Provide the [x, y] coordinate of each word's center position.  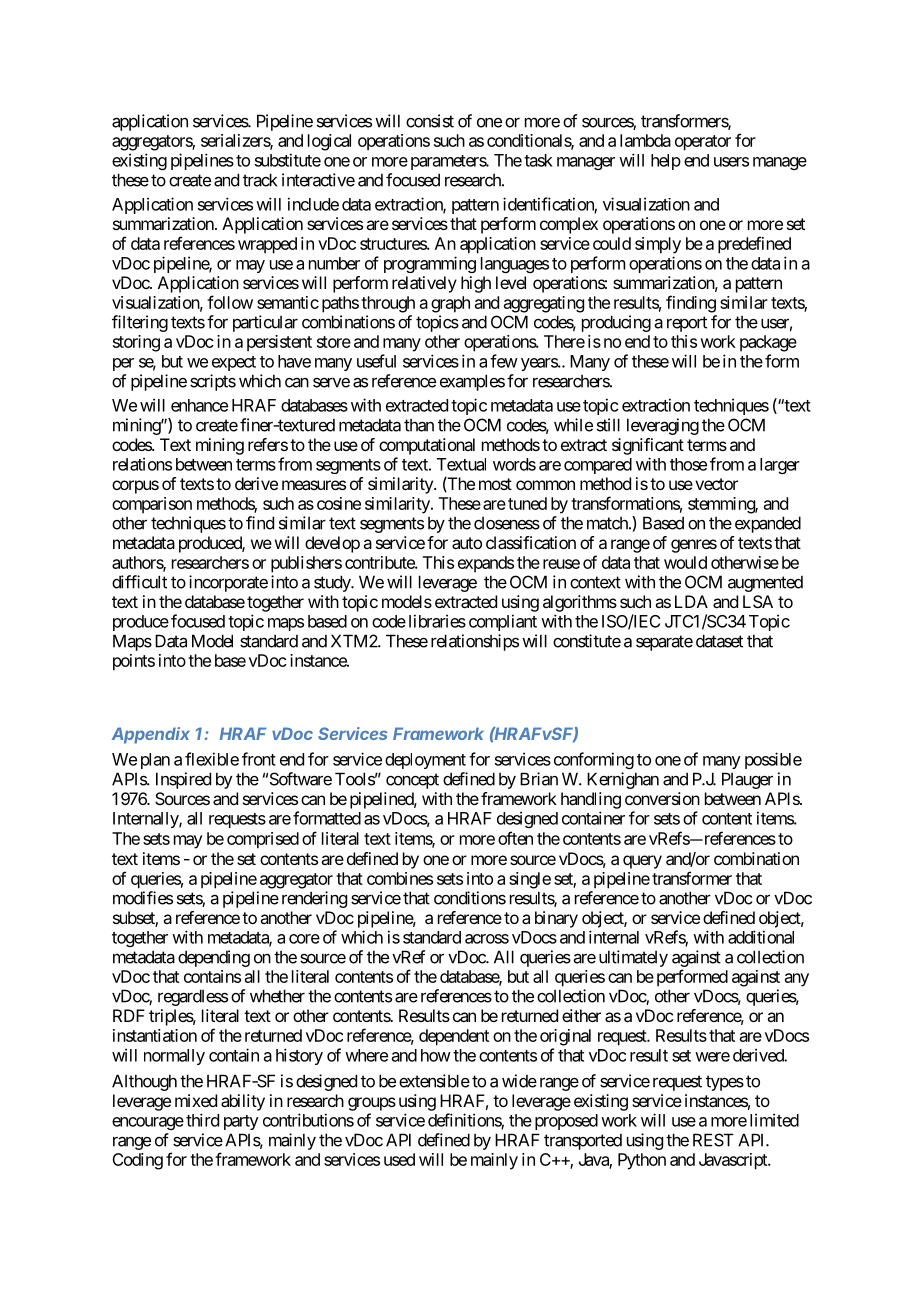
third [202, 1120]
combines [400, 878]
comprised [263, 840]
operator [703, 143]
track [260, 180]
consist [430, 121]
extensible [434, 1081]
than [419, 425]
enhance [199, 405]
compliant [503, 622]
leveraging [663, 426]
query [642, 862]
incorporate [228, 583]
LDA [691, 601]
